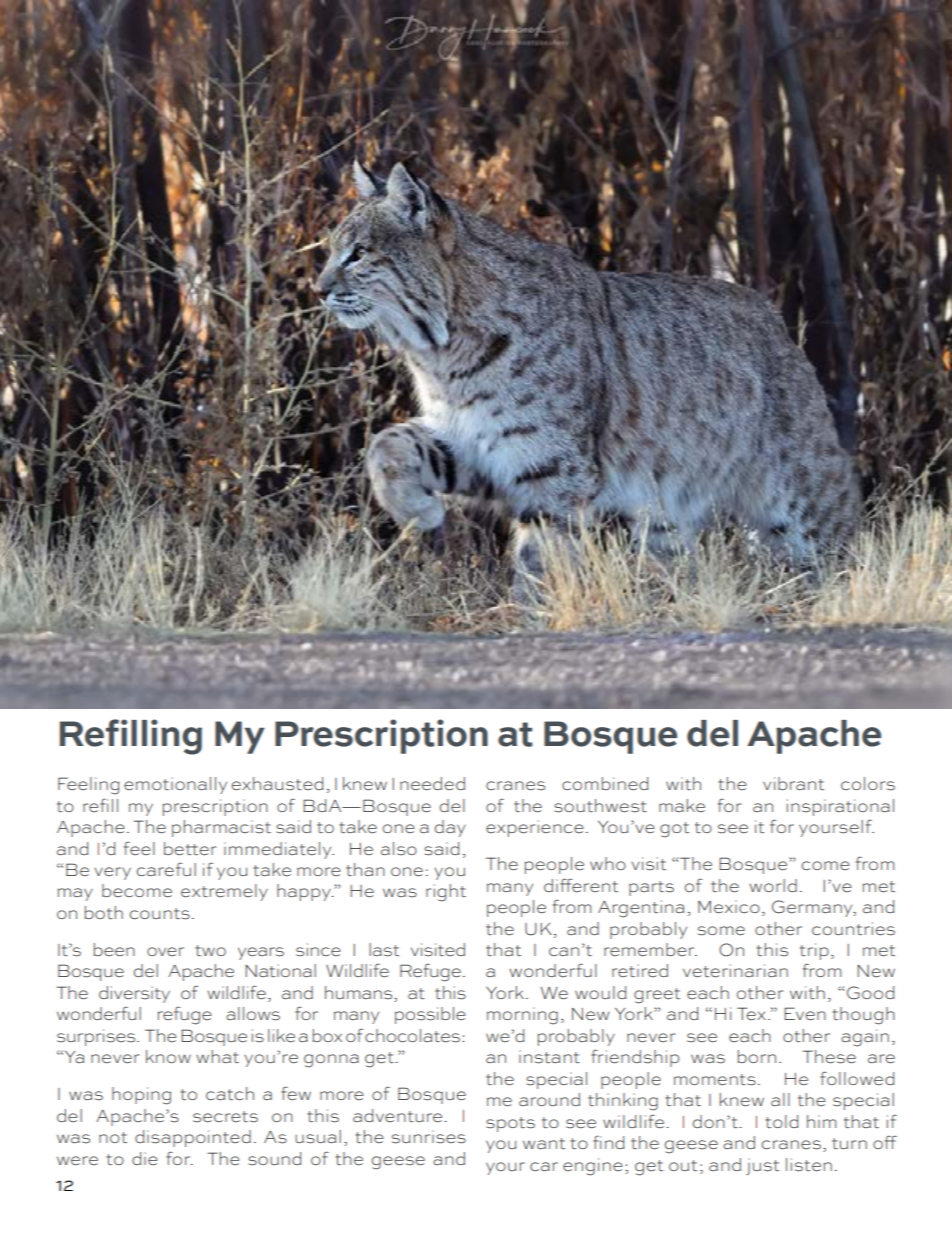 The height and width of the image is (1233, 952). Describe the element at coordinates (432, 784) in the image. I see `needed` at that location.
